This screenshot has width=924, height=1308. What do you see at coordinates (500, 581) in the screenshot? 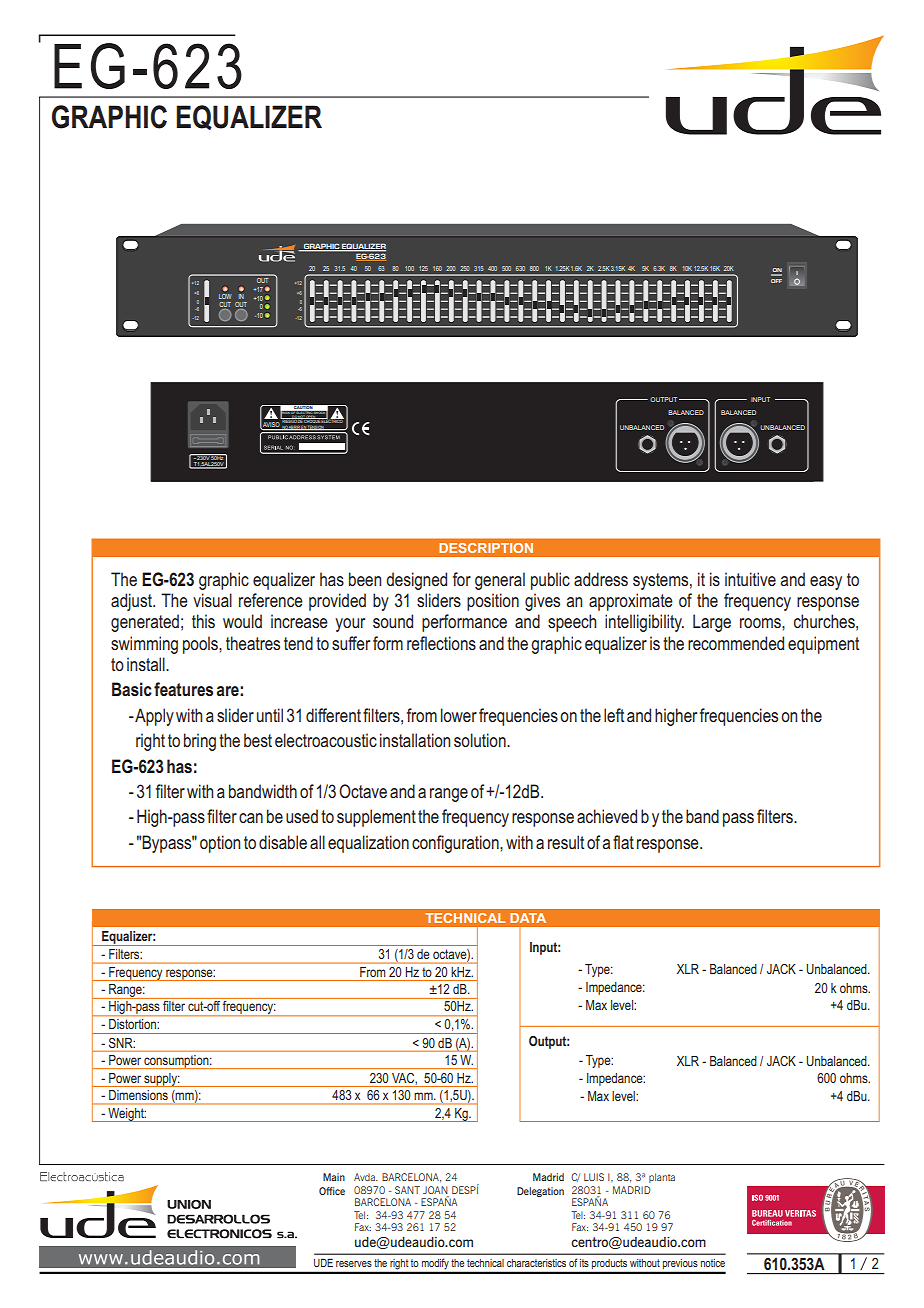
I see `general` at bounding box center [500, 581].
